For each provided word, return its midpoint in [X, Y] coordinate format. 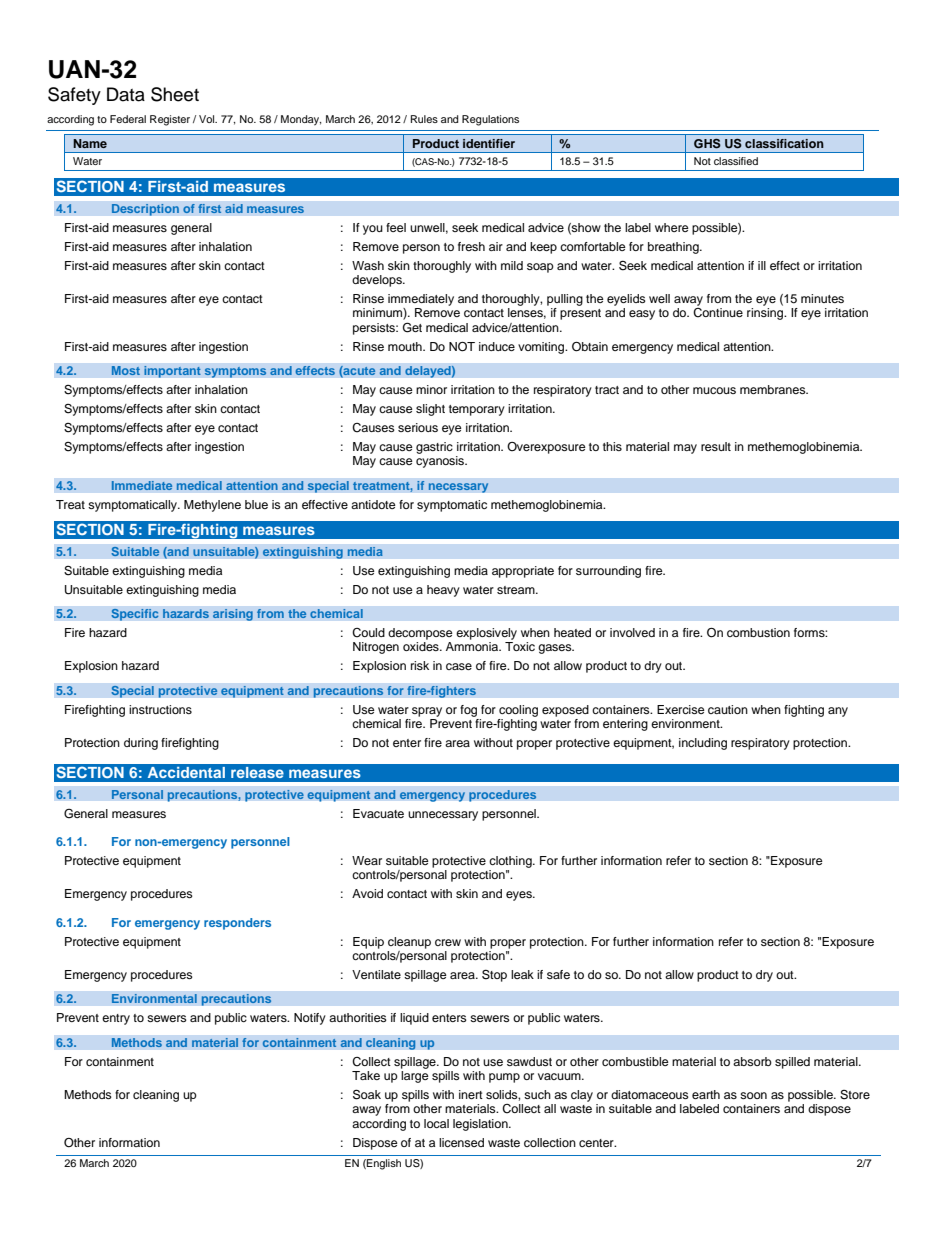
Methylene [212, 506]
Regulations [490, 120]
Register [170, 120]
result [716, 446]
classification [784, 143]
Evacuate [378, 813]
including [703, 744]
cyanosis [441, 462]
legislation [481, 1125]
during [141, 744]
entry [116, 1019]
